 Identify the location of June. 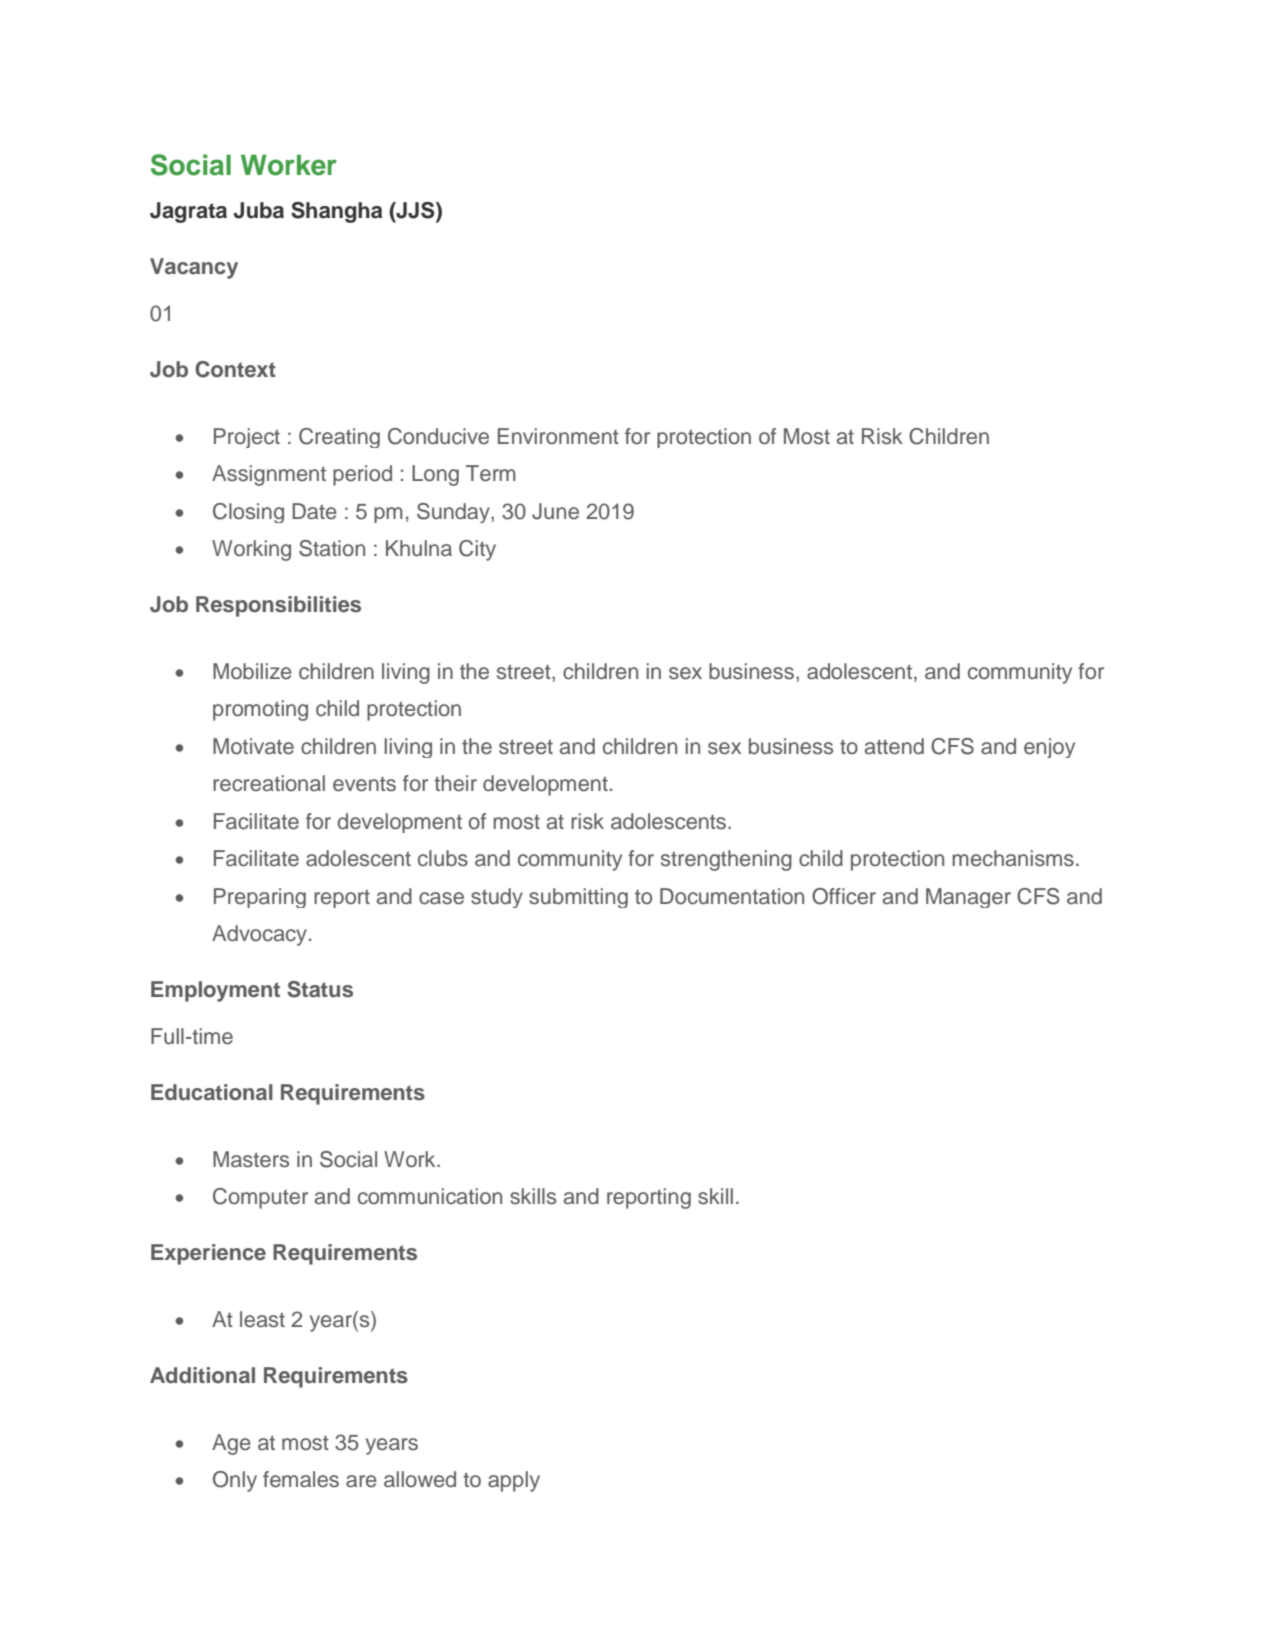
(555, 511).
